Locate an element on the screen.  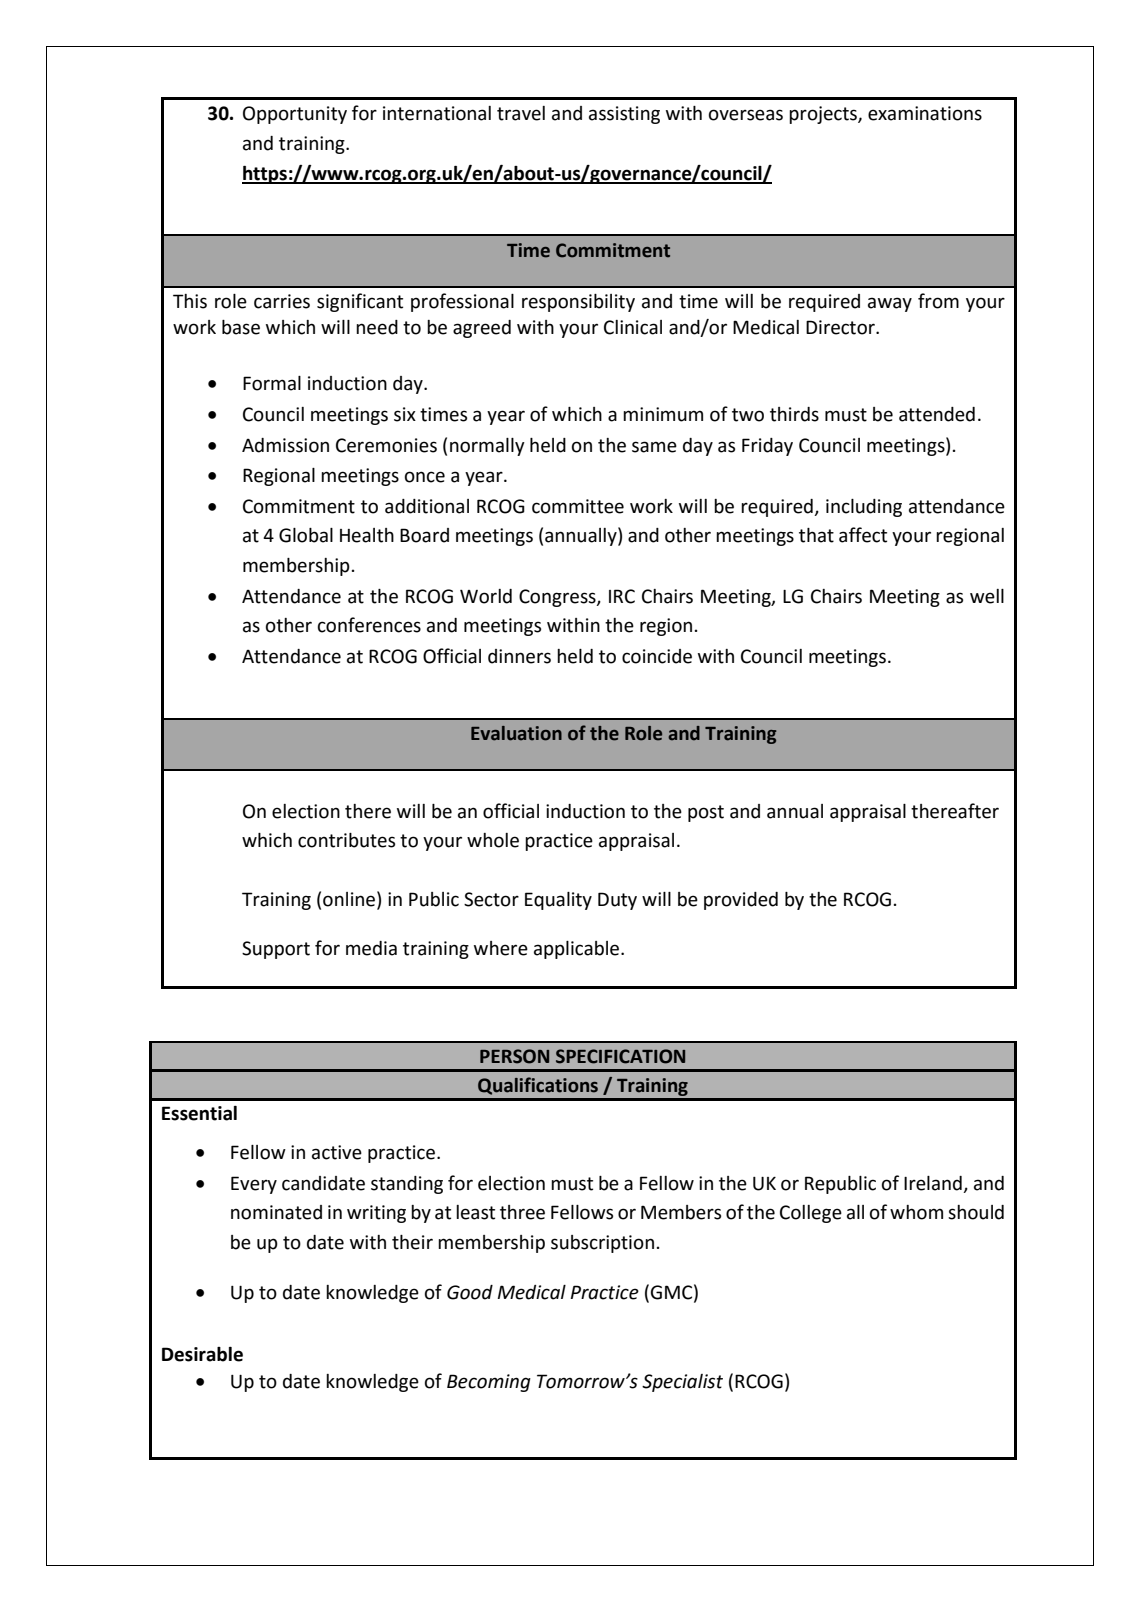
post is located at coordinates (706, 813).
